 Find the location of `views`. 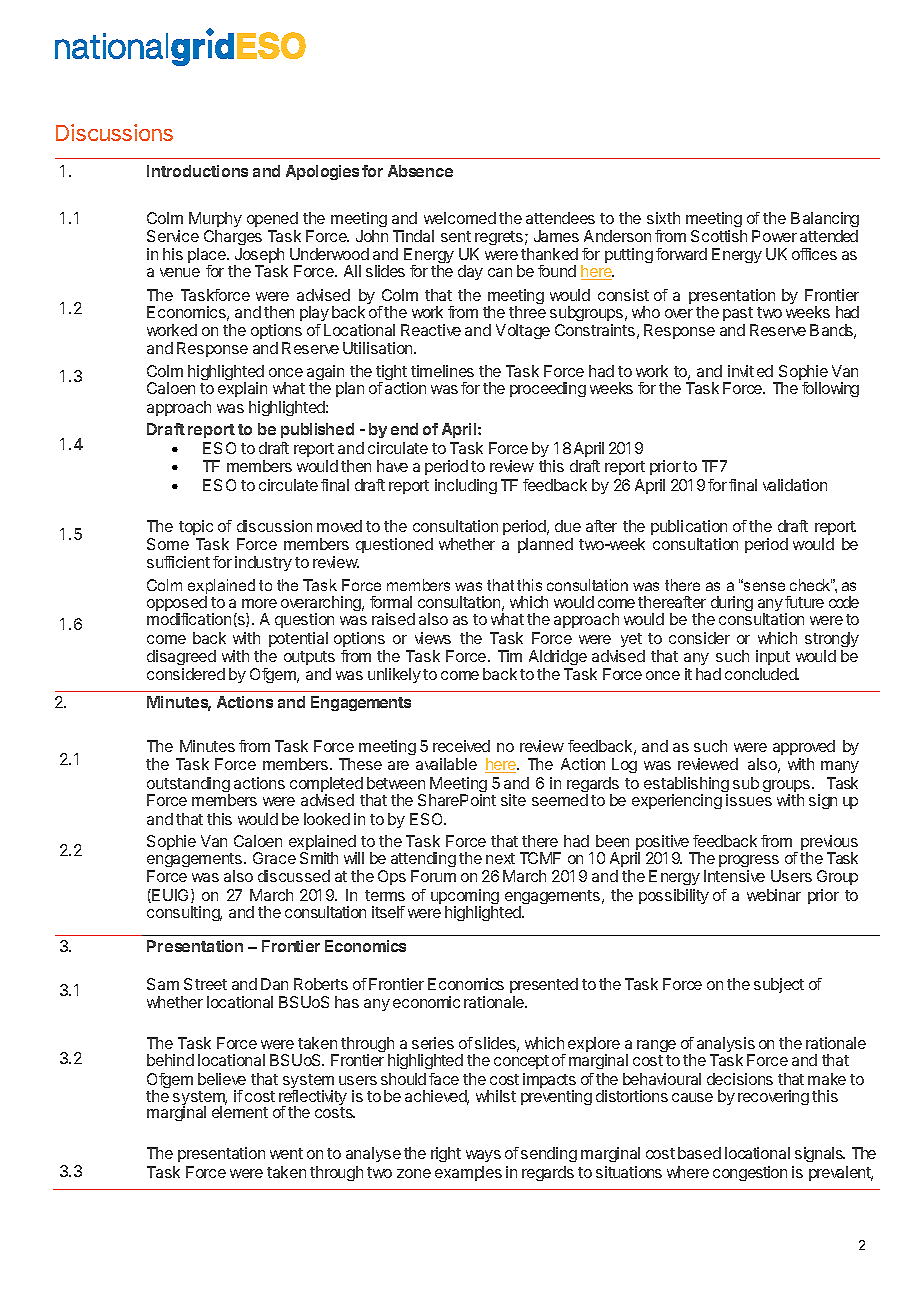

views is located at coordinates (433, 638).
